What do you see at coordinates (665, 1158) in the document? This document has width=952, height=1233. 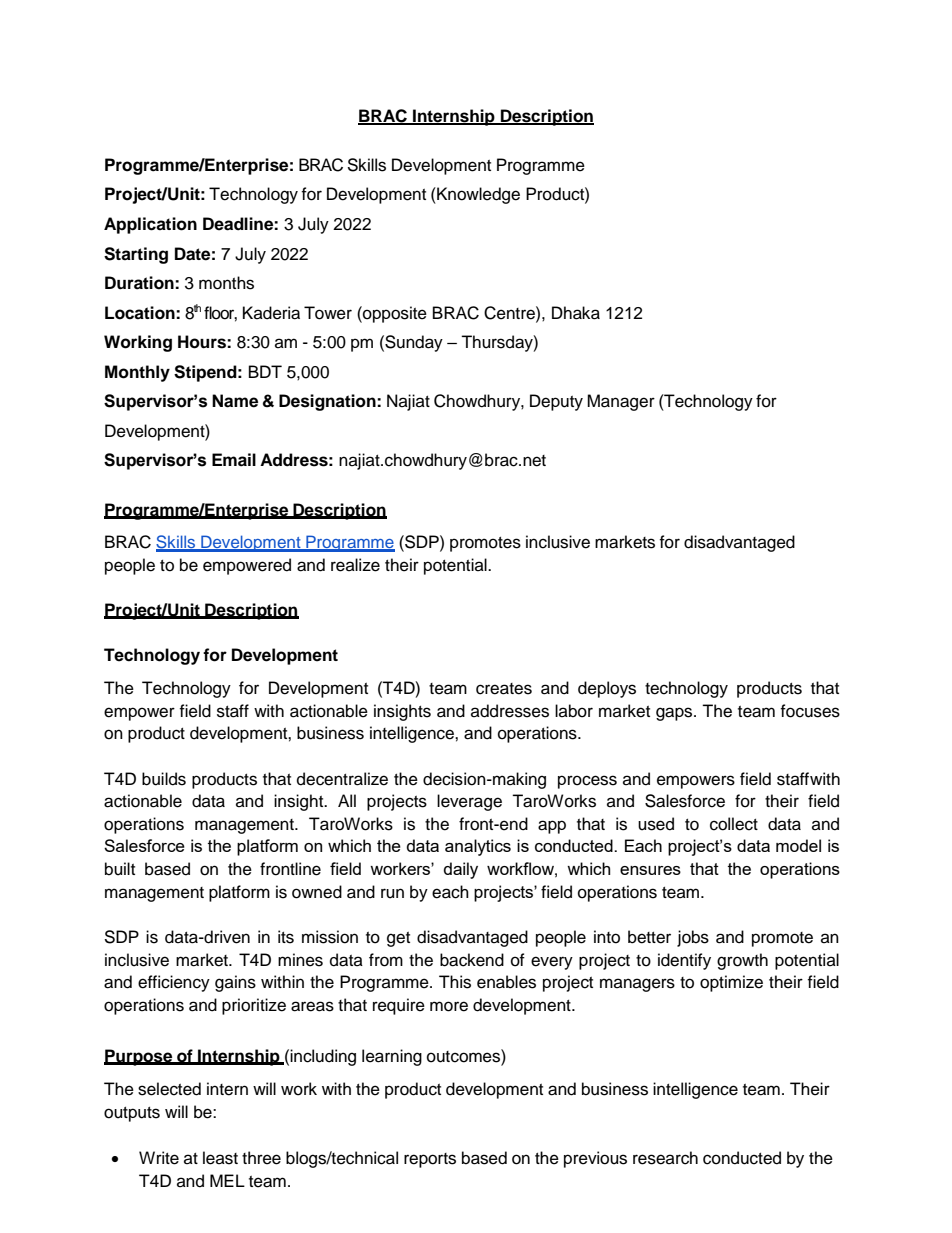 I see `research` at bounding box center [665, 1158].
